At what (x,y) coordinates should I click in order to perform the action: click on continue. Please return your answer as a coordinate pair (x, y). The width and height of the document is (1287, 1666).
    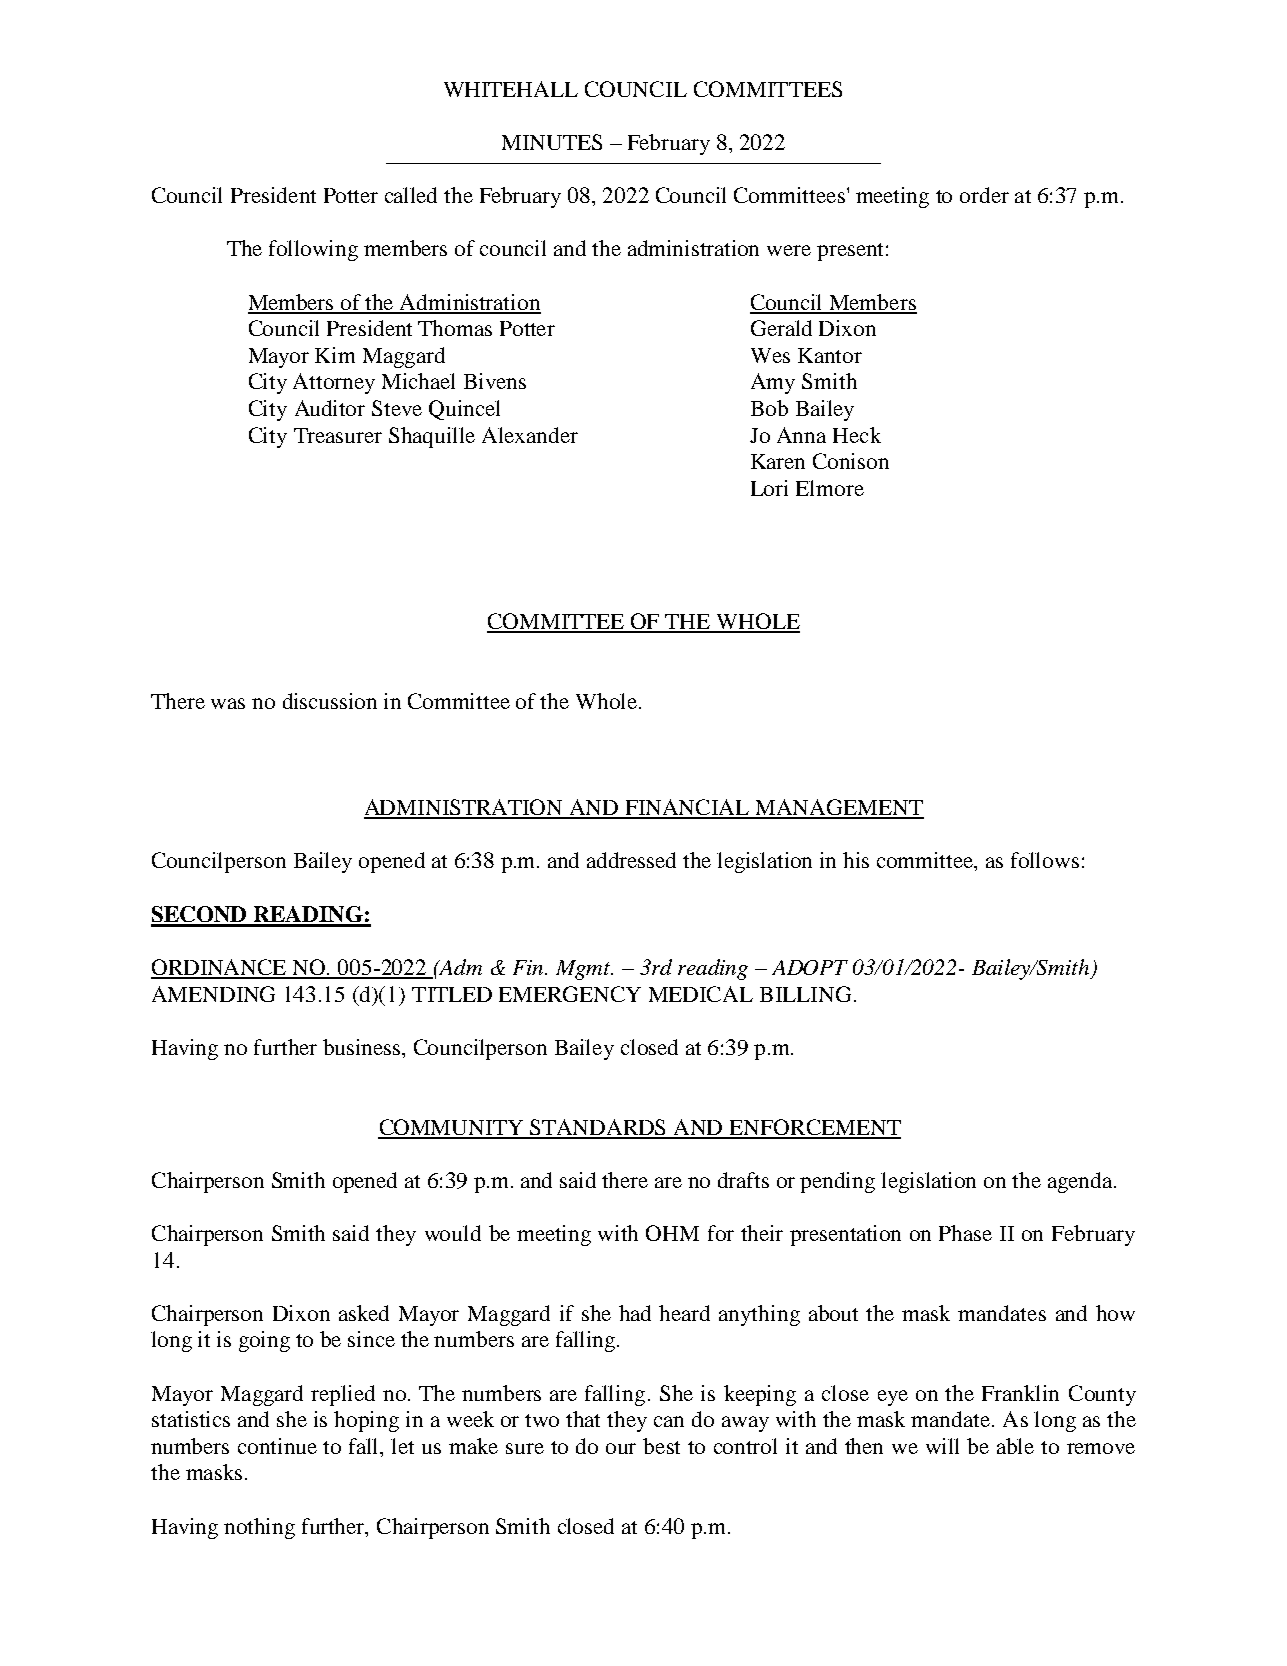
    Looking at the image, I should click on (277, 1446).
